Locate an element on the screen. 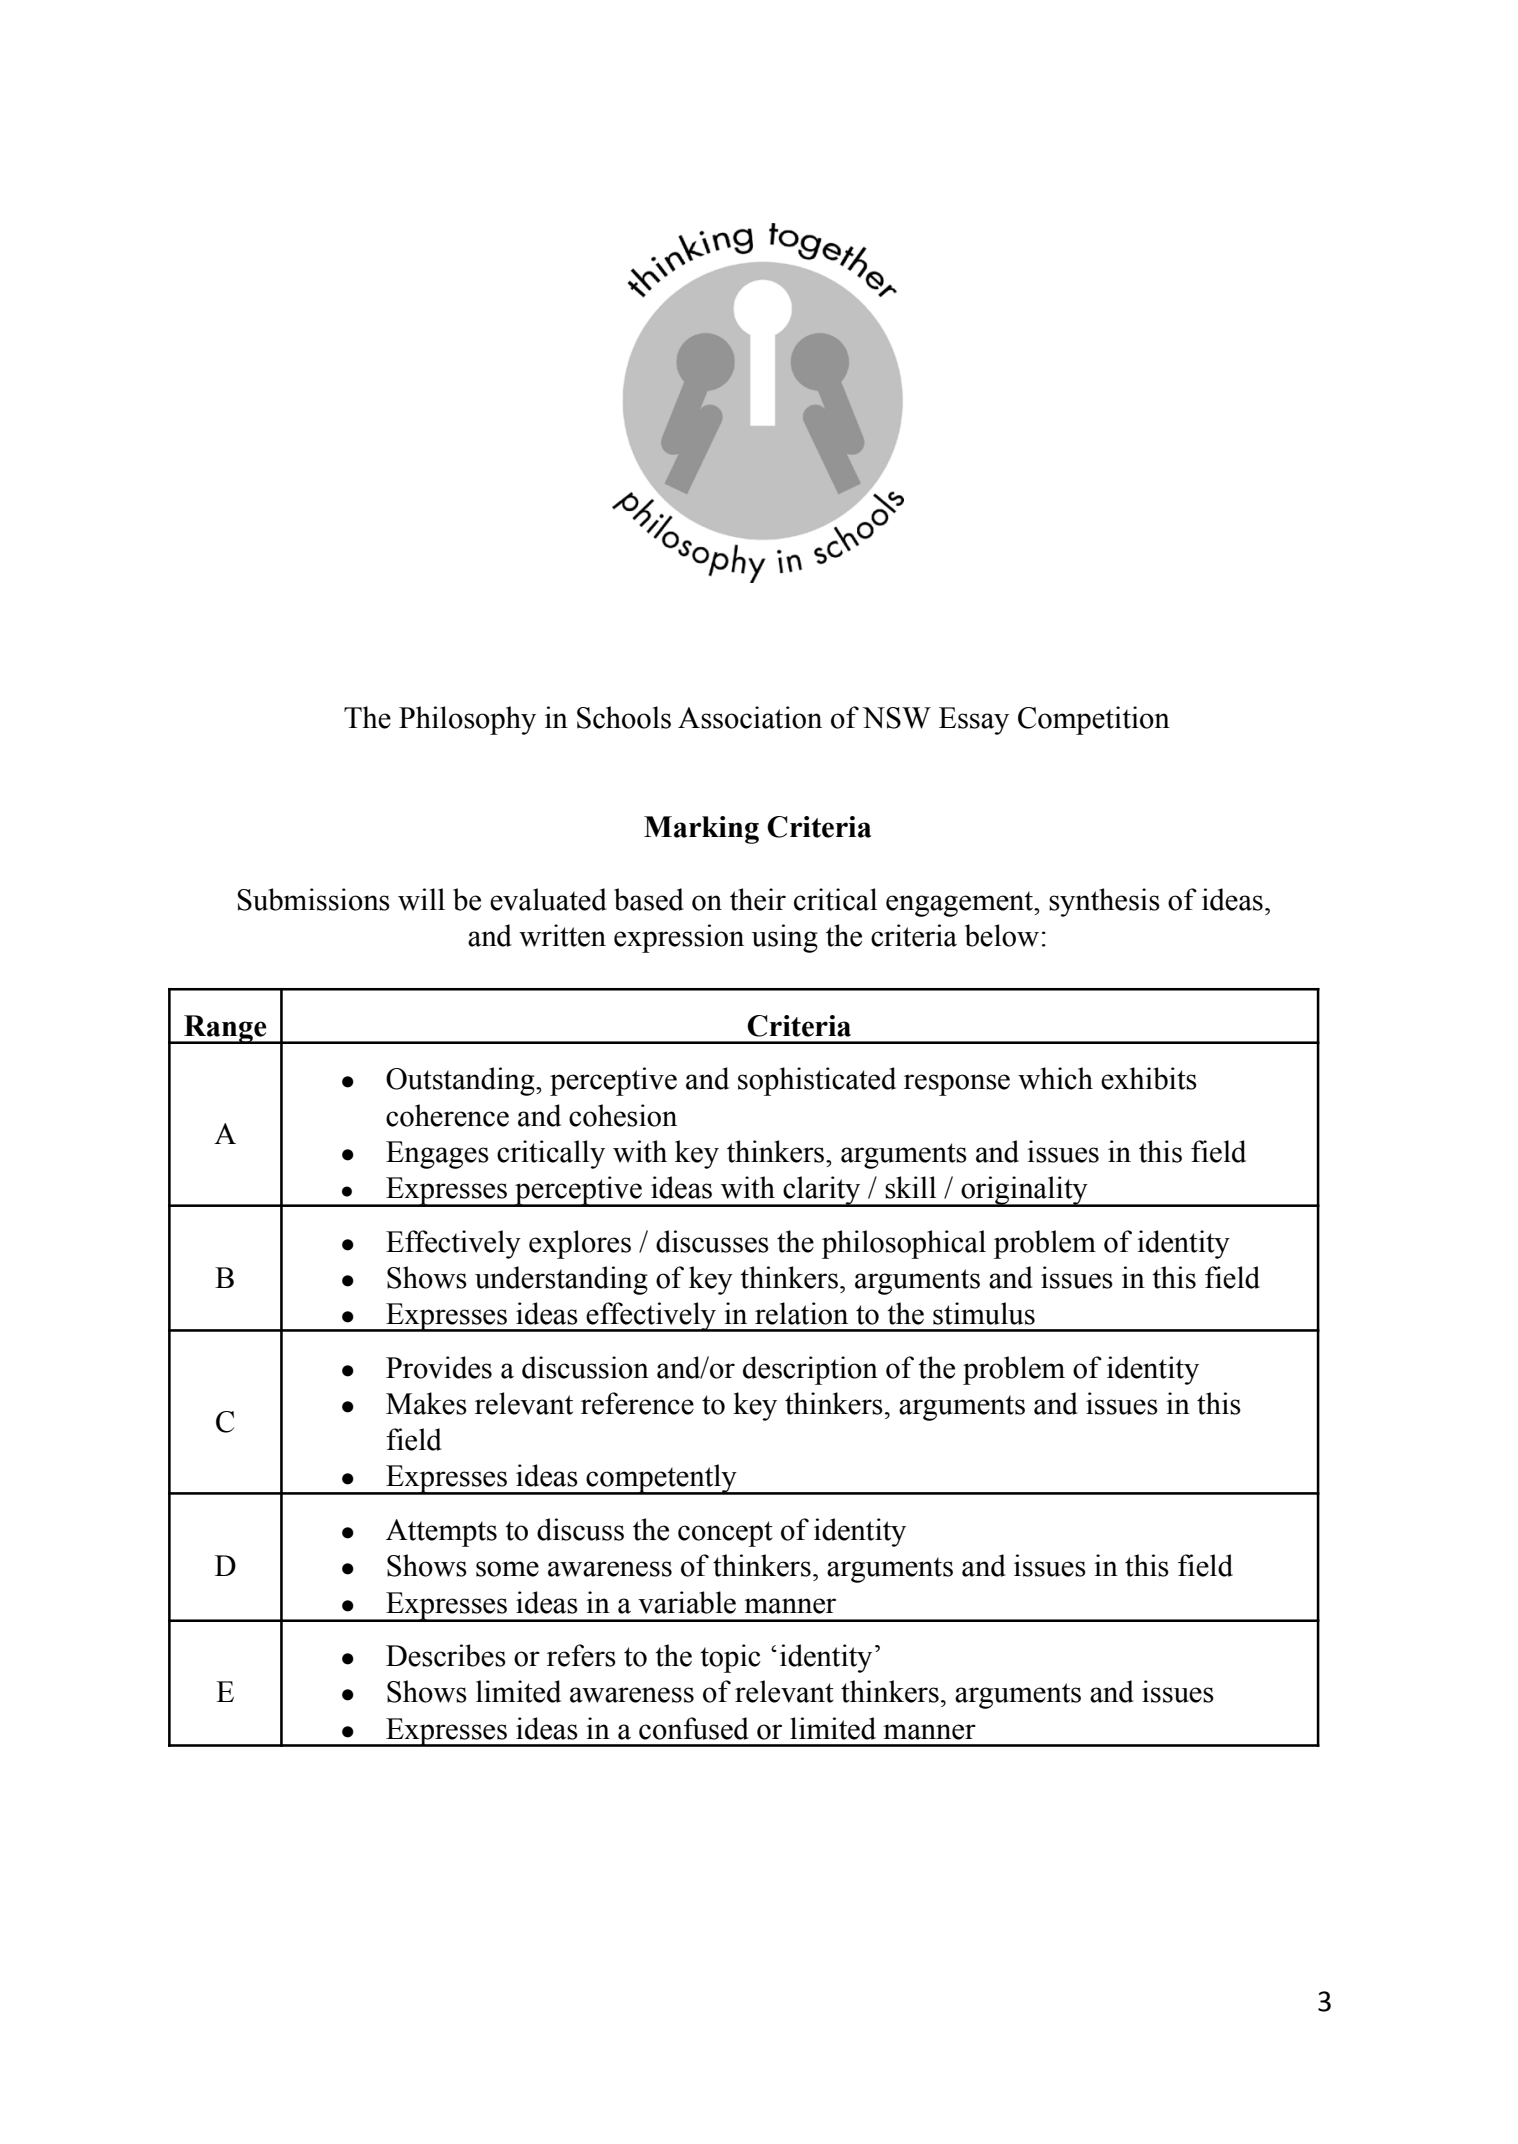 The image size is (1518, 2144). Philosophy is located at coordinates (467, 720).
